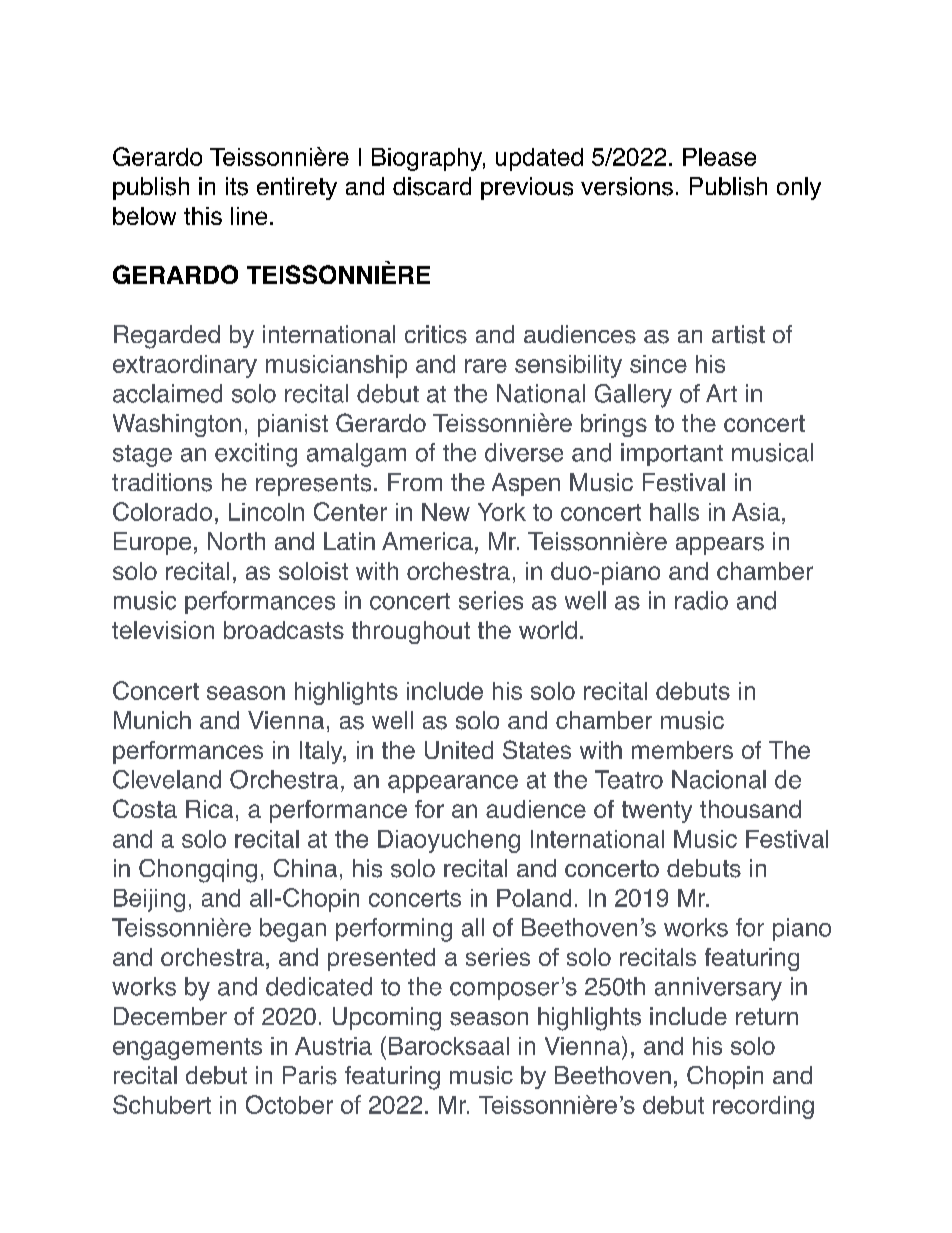 Image resolution: width=952 pixels, height=1233 pixels. Describe the element at coordinates (672, 454) in the screenshot. I see `important` at that location.
